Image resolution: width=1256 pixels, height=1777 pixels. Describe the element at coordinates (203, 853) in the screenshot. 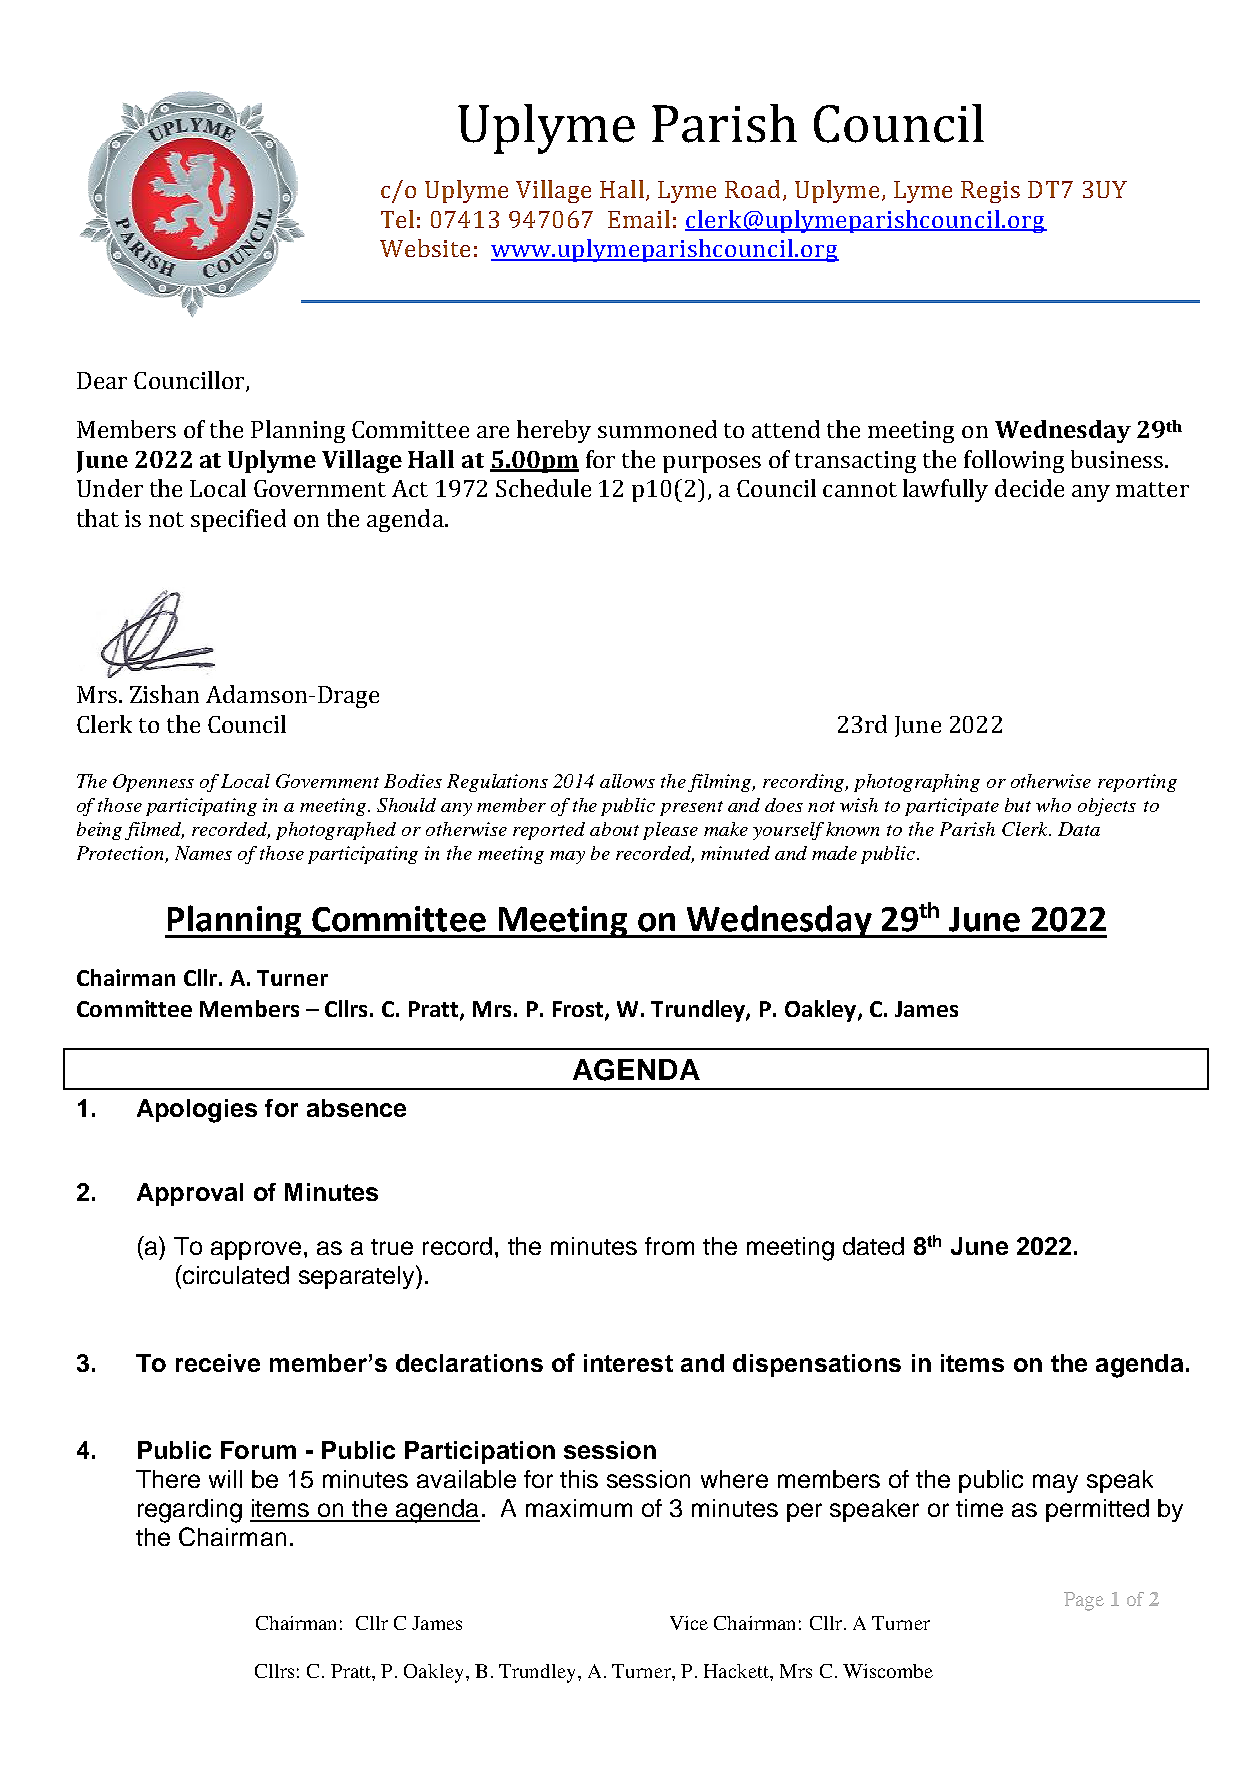

I see `Names` at that location.
